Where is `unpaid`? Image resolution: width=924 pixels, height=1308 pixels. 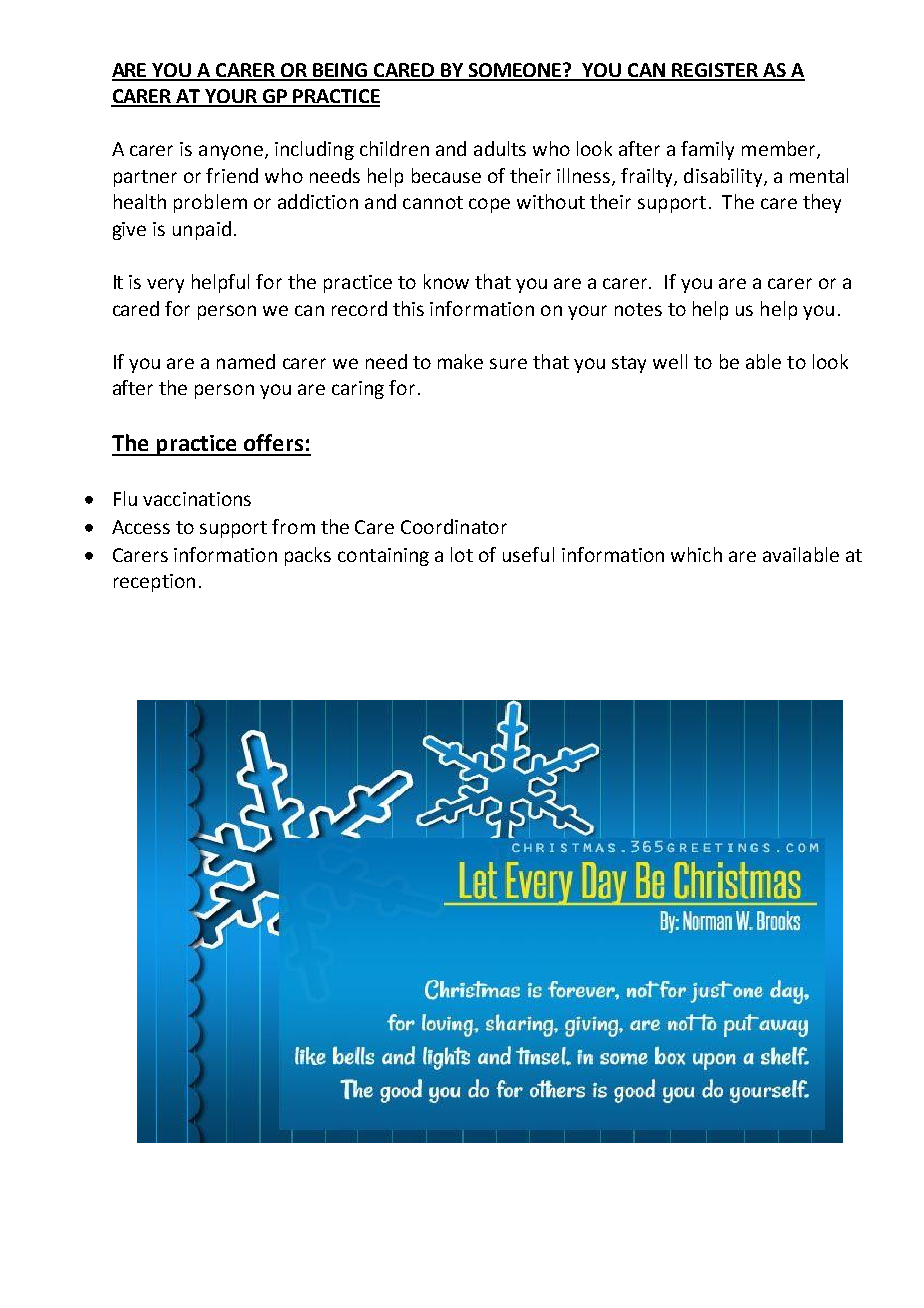 unpaid is located at coordinates (202, 230).
